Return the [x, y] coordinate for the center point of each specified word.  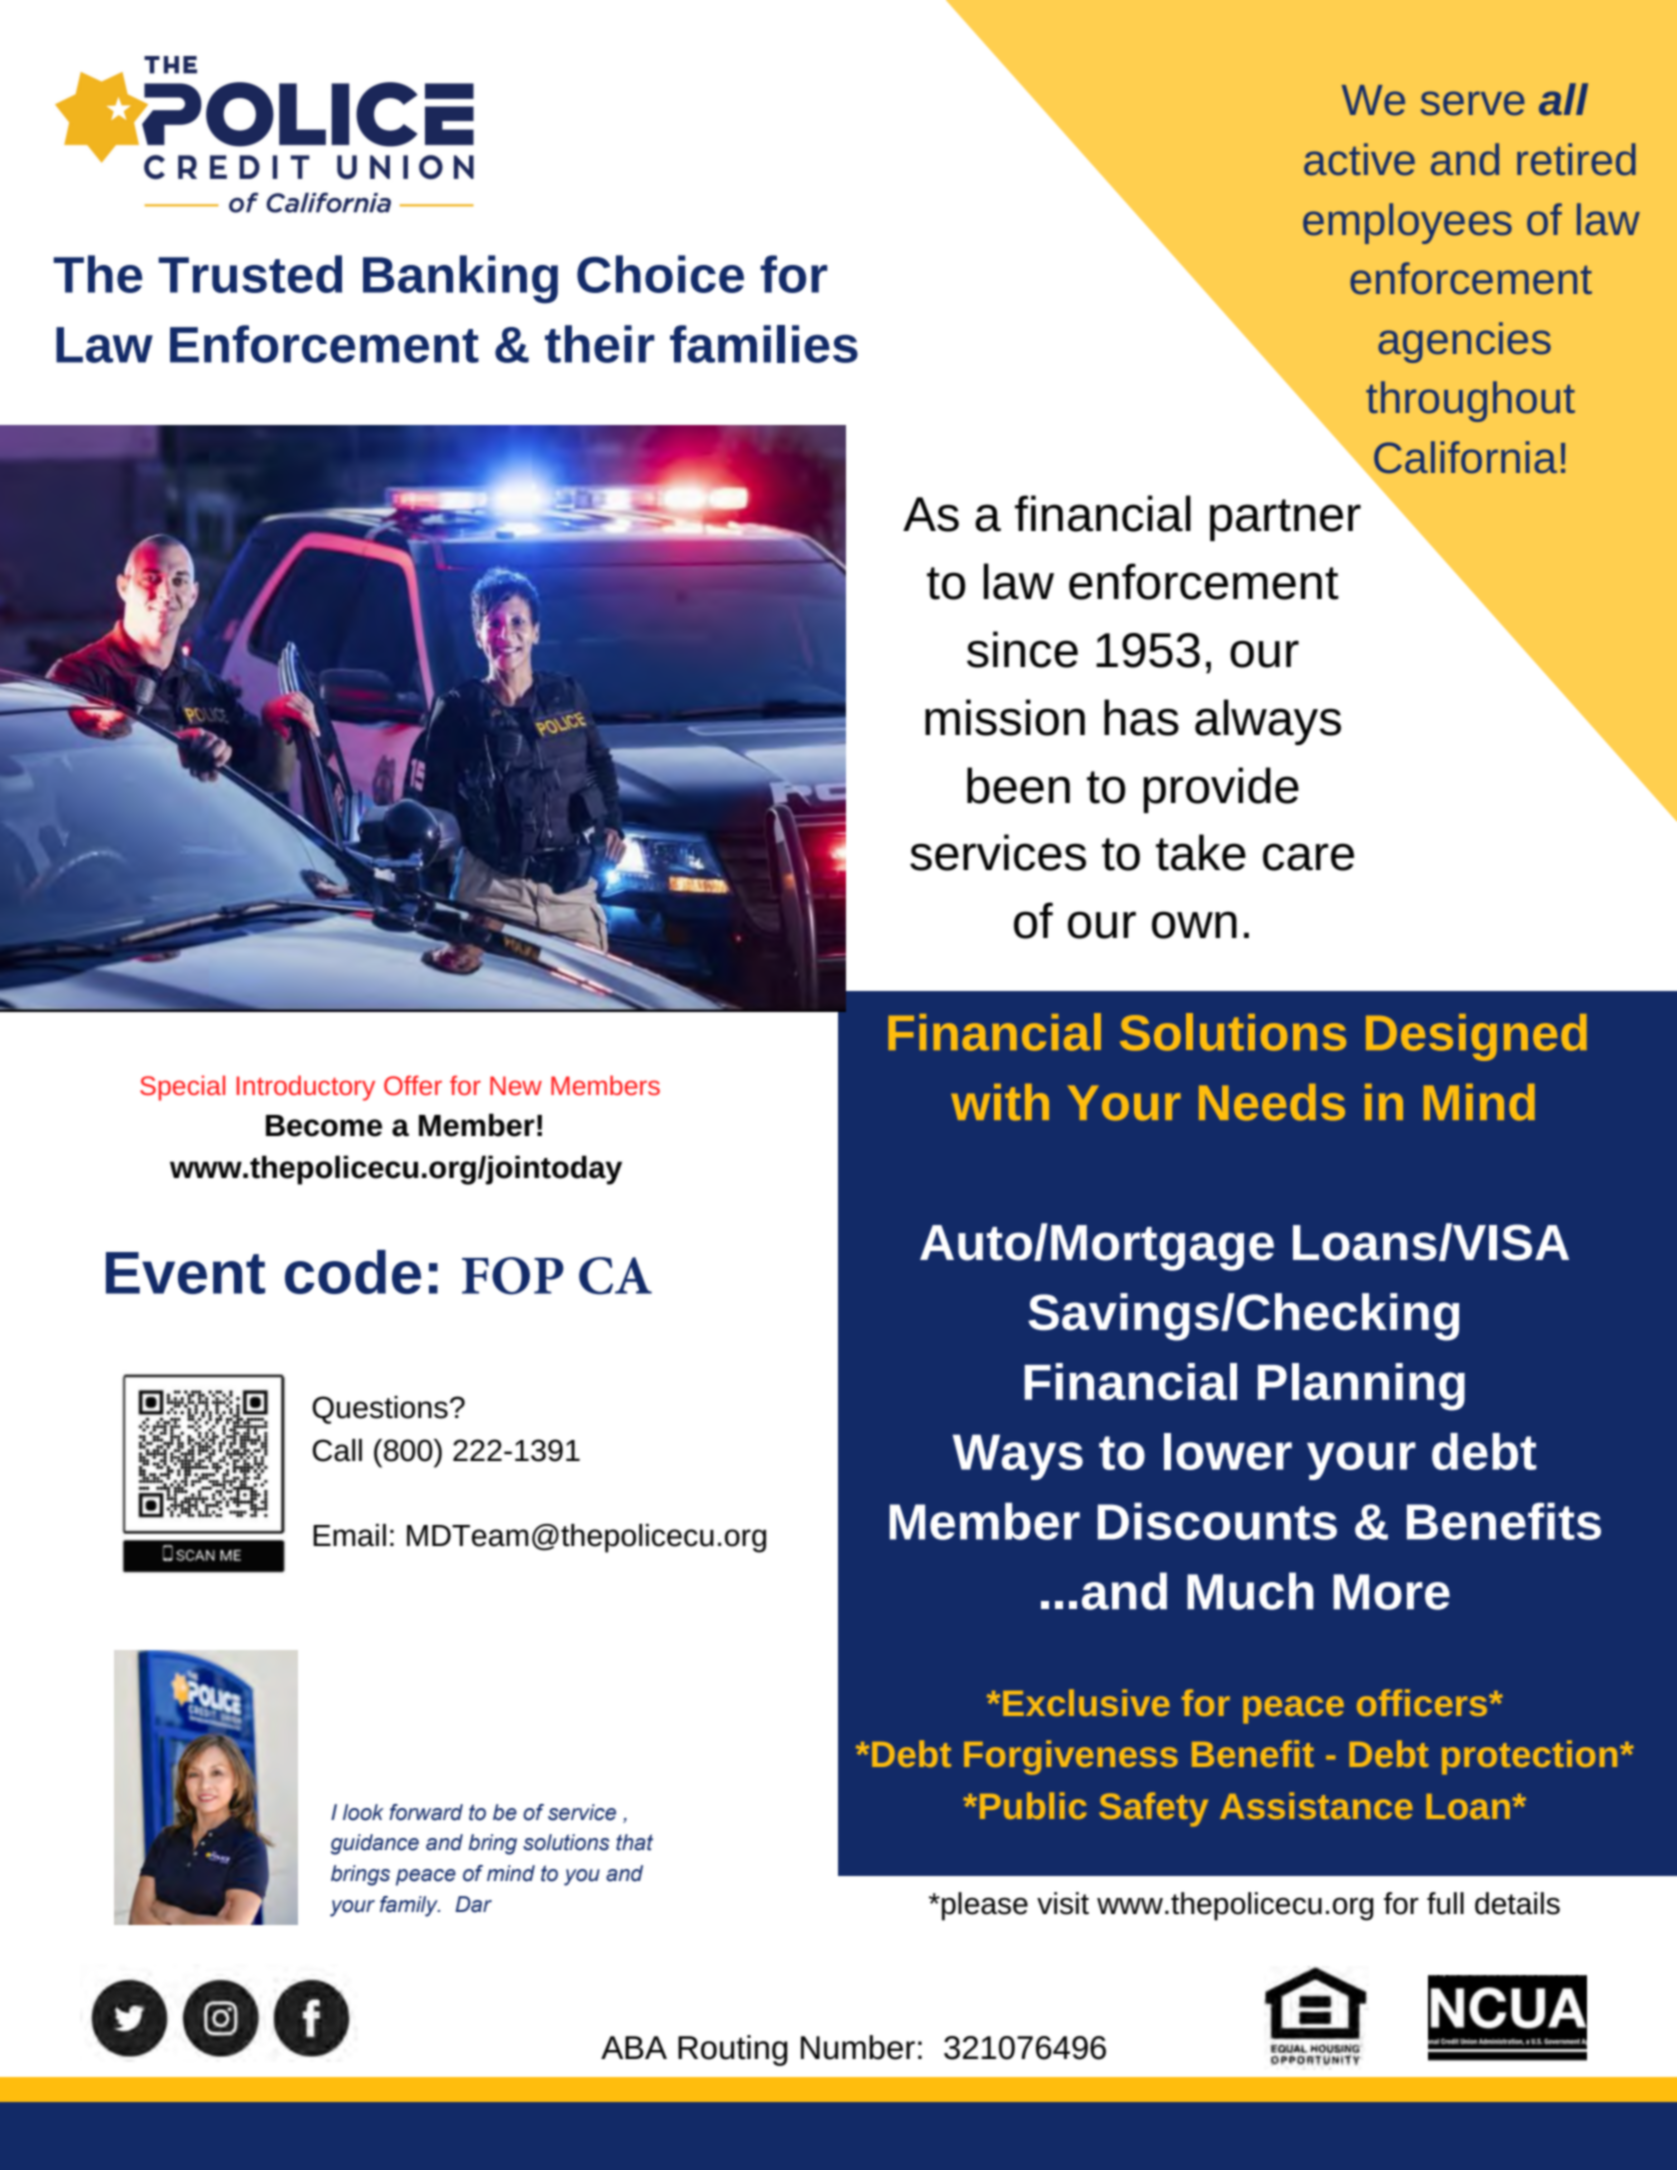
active [1359, 159]
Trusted [250, 274]
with [1000, 1102]
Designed [1476, 1037]
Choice [660, 274]
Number [858, 2047]
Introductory [306, 1088]
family [410, 1906]
